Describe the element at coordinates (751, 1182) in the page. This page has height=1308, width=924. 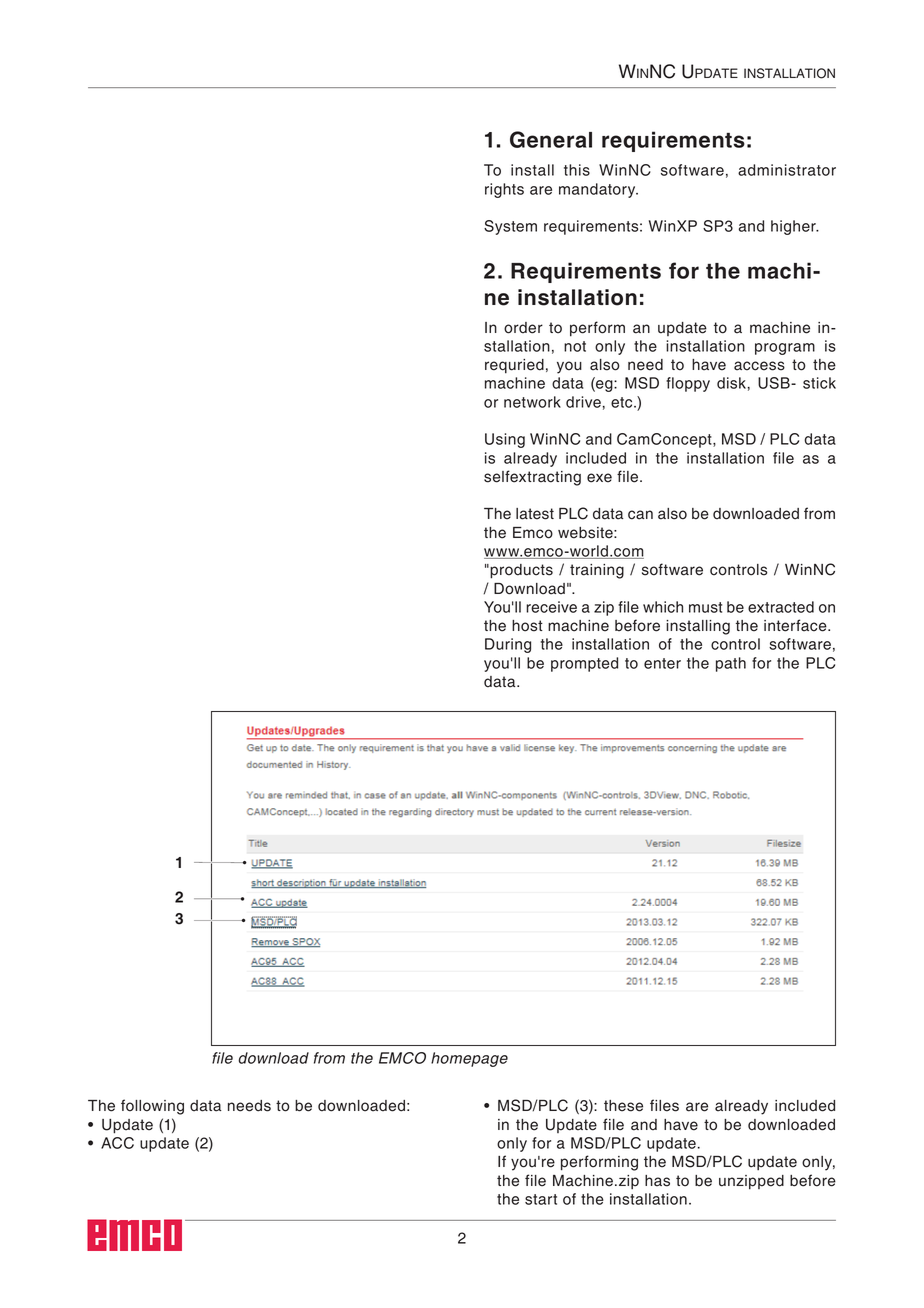
I see `unzipped` at that location.
